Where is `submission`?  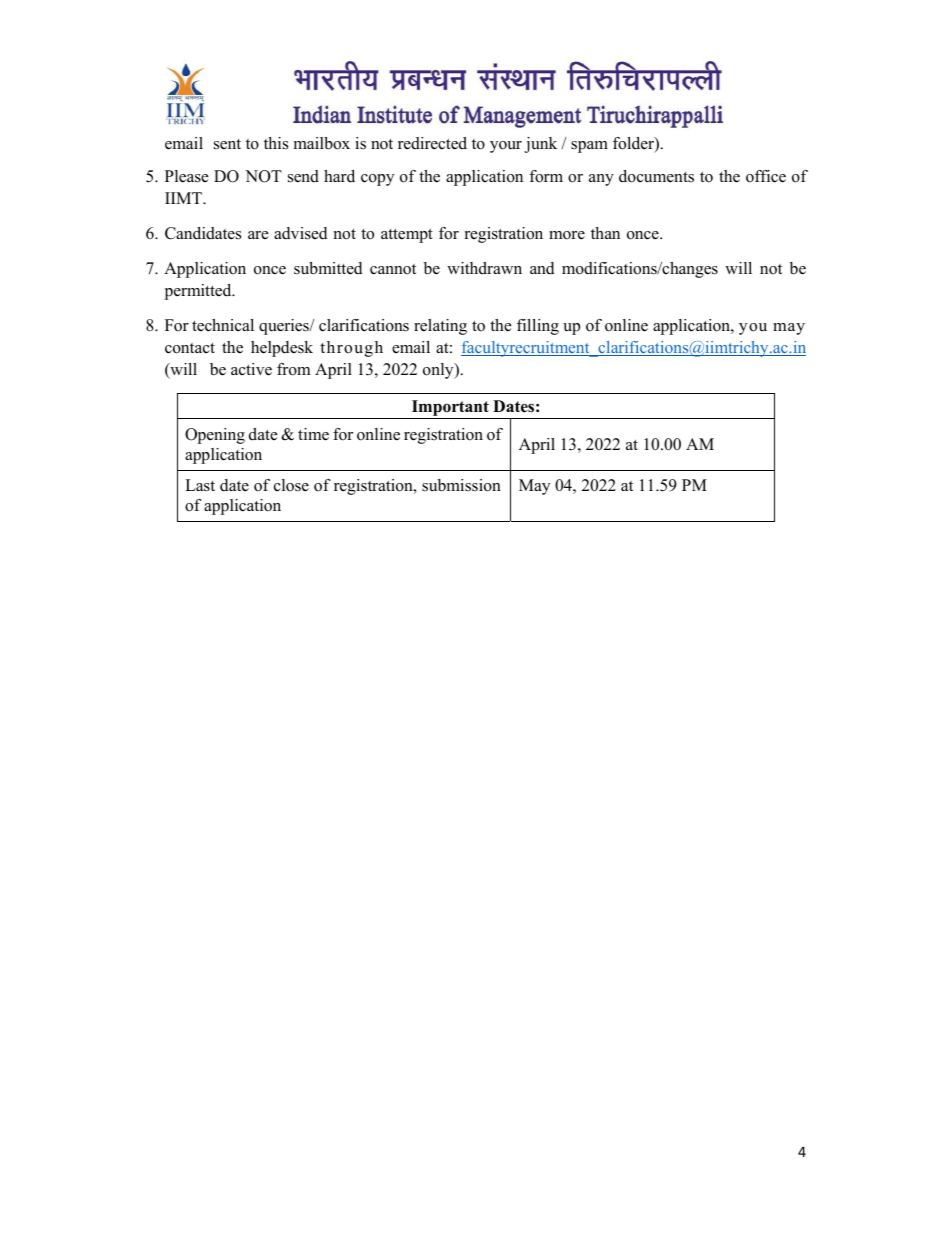
submission is located at coordinates (461, 485).
